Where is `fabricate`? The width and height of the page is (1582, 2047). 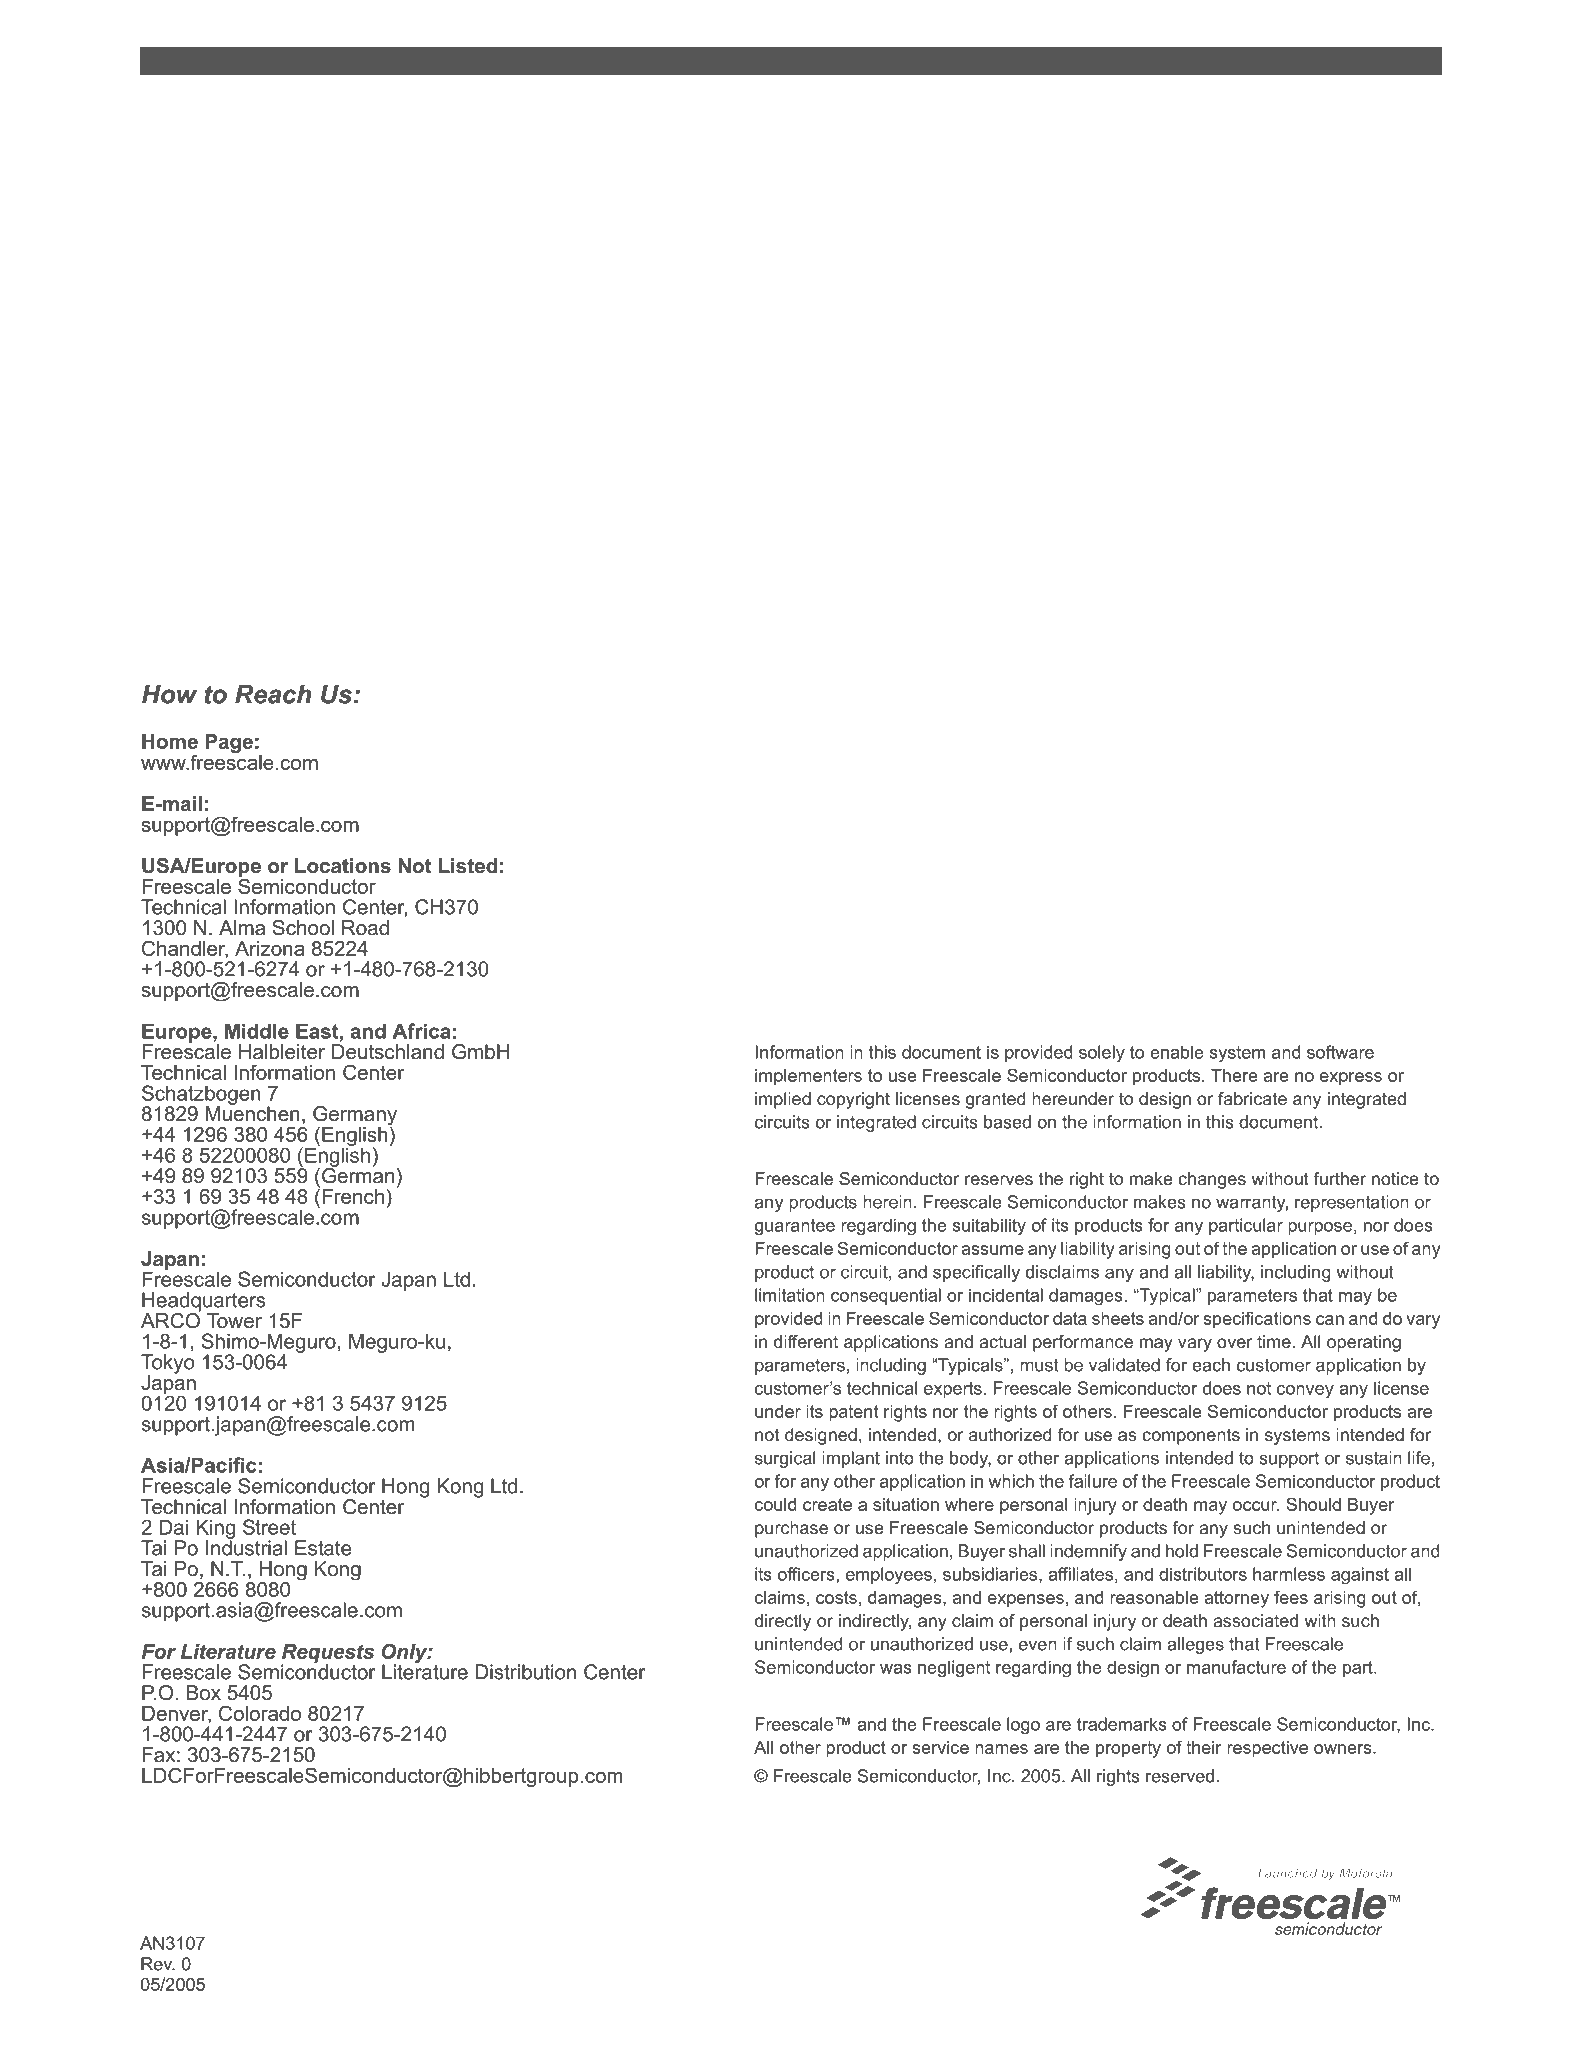
fabricate is located at coordinates (1252, 1098).
